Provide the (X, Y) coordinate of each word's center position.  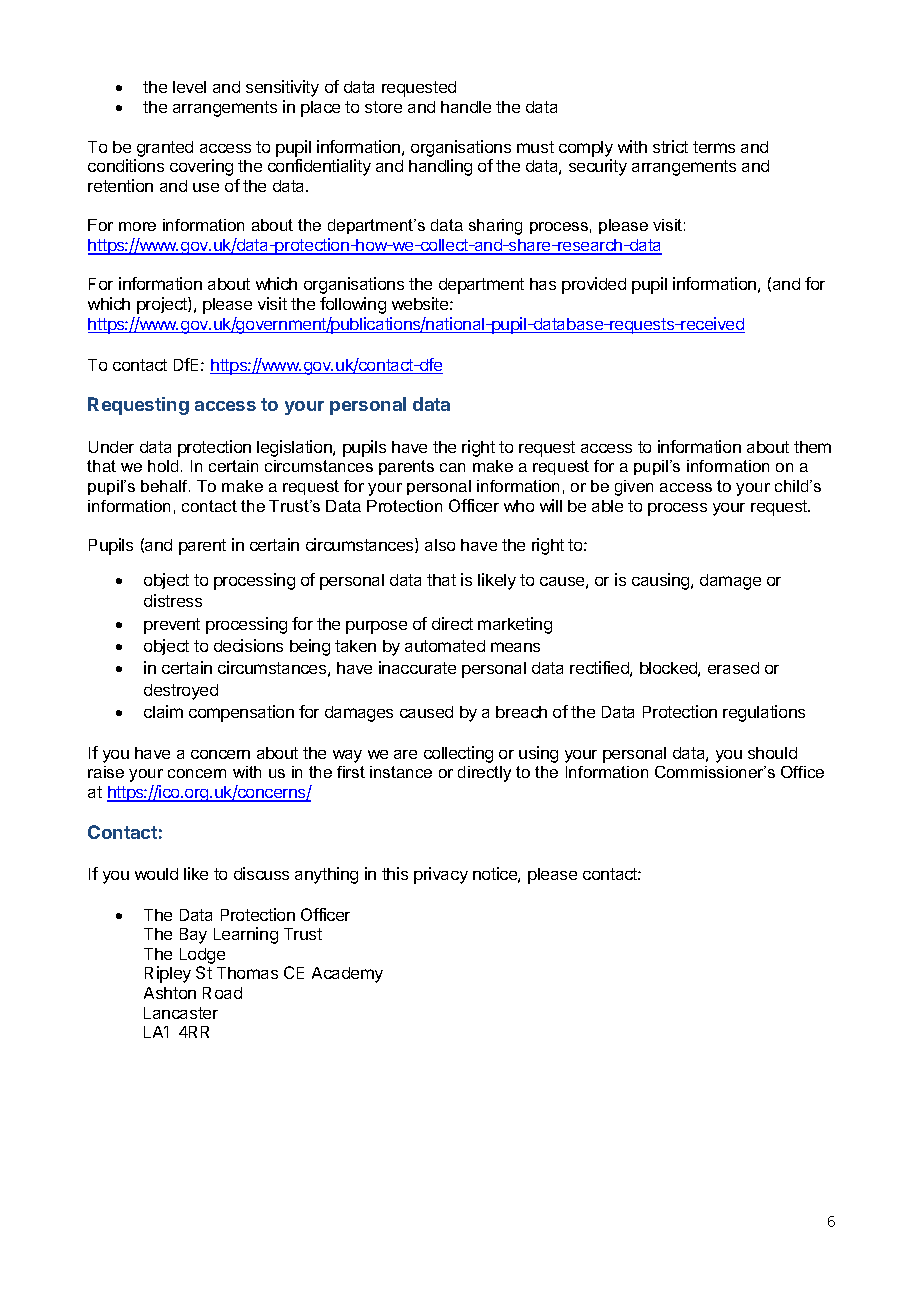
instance (401, 772)
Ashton (170, 993)
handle (466, 107)
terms (714, 147)
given (634, 488)
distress (173, 600)
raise (106, 772)
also (440, 545)
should (772, 753)
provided (594, 285)
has (543, 284)
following (353, 305)
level (189, 87)
